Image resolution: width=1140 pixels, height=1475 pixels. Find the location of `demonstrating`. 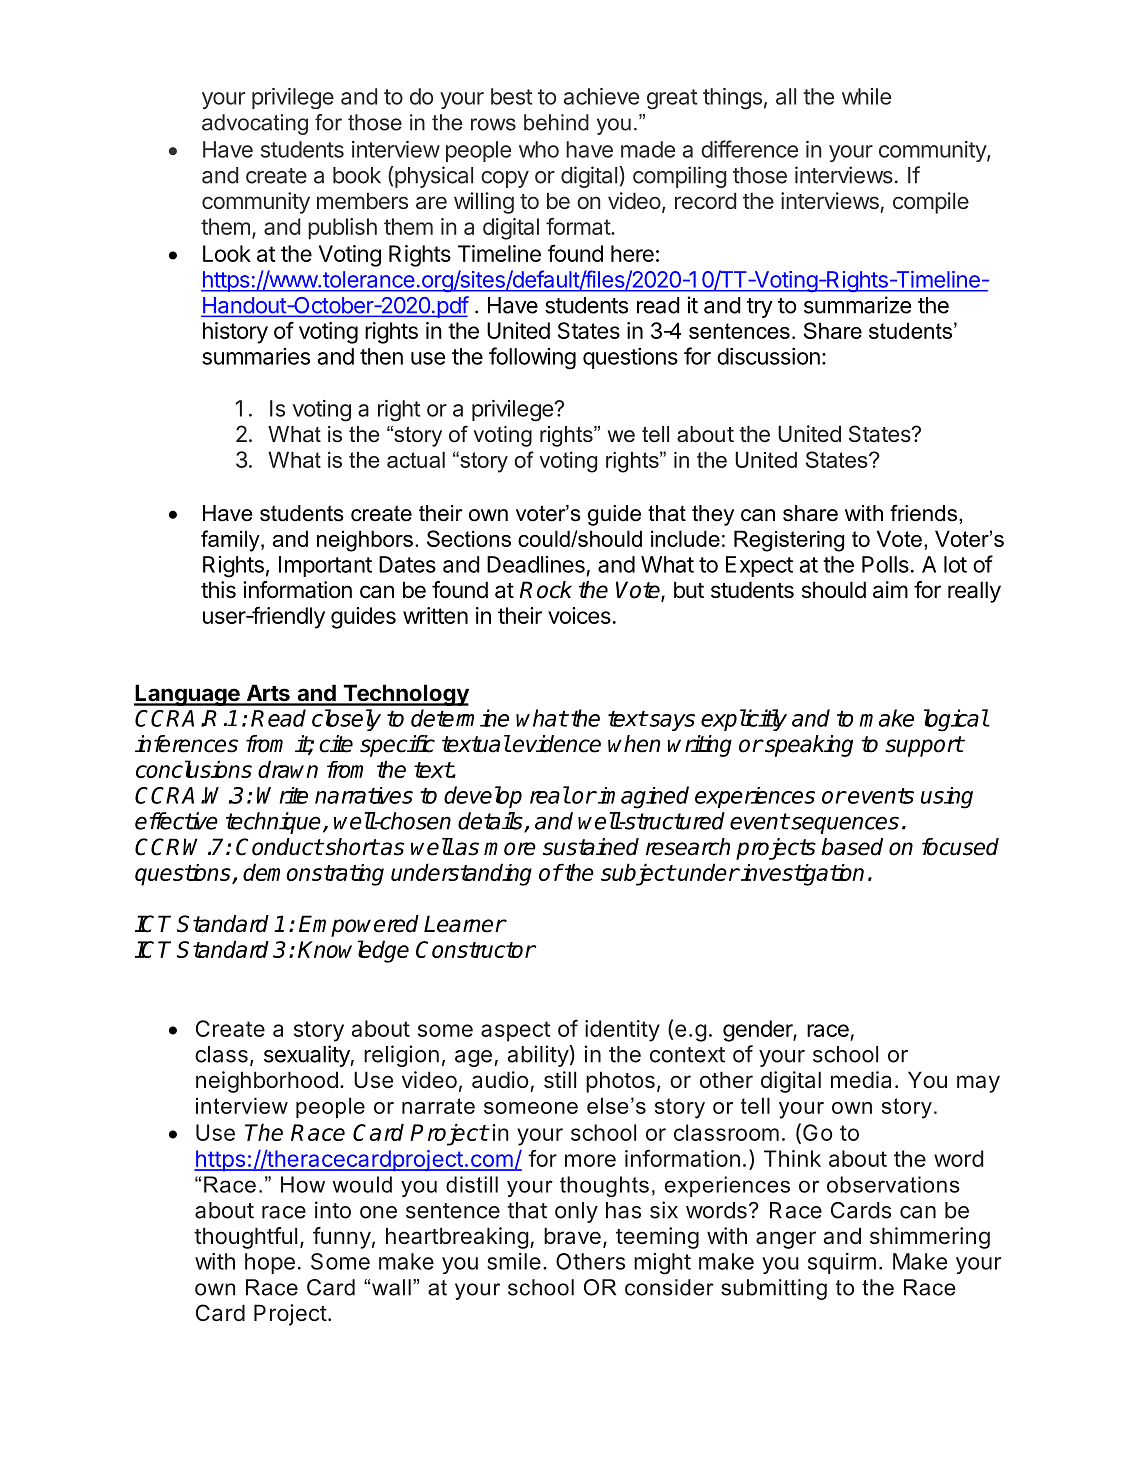

demonstrating is located at coordinates (313, 874).
